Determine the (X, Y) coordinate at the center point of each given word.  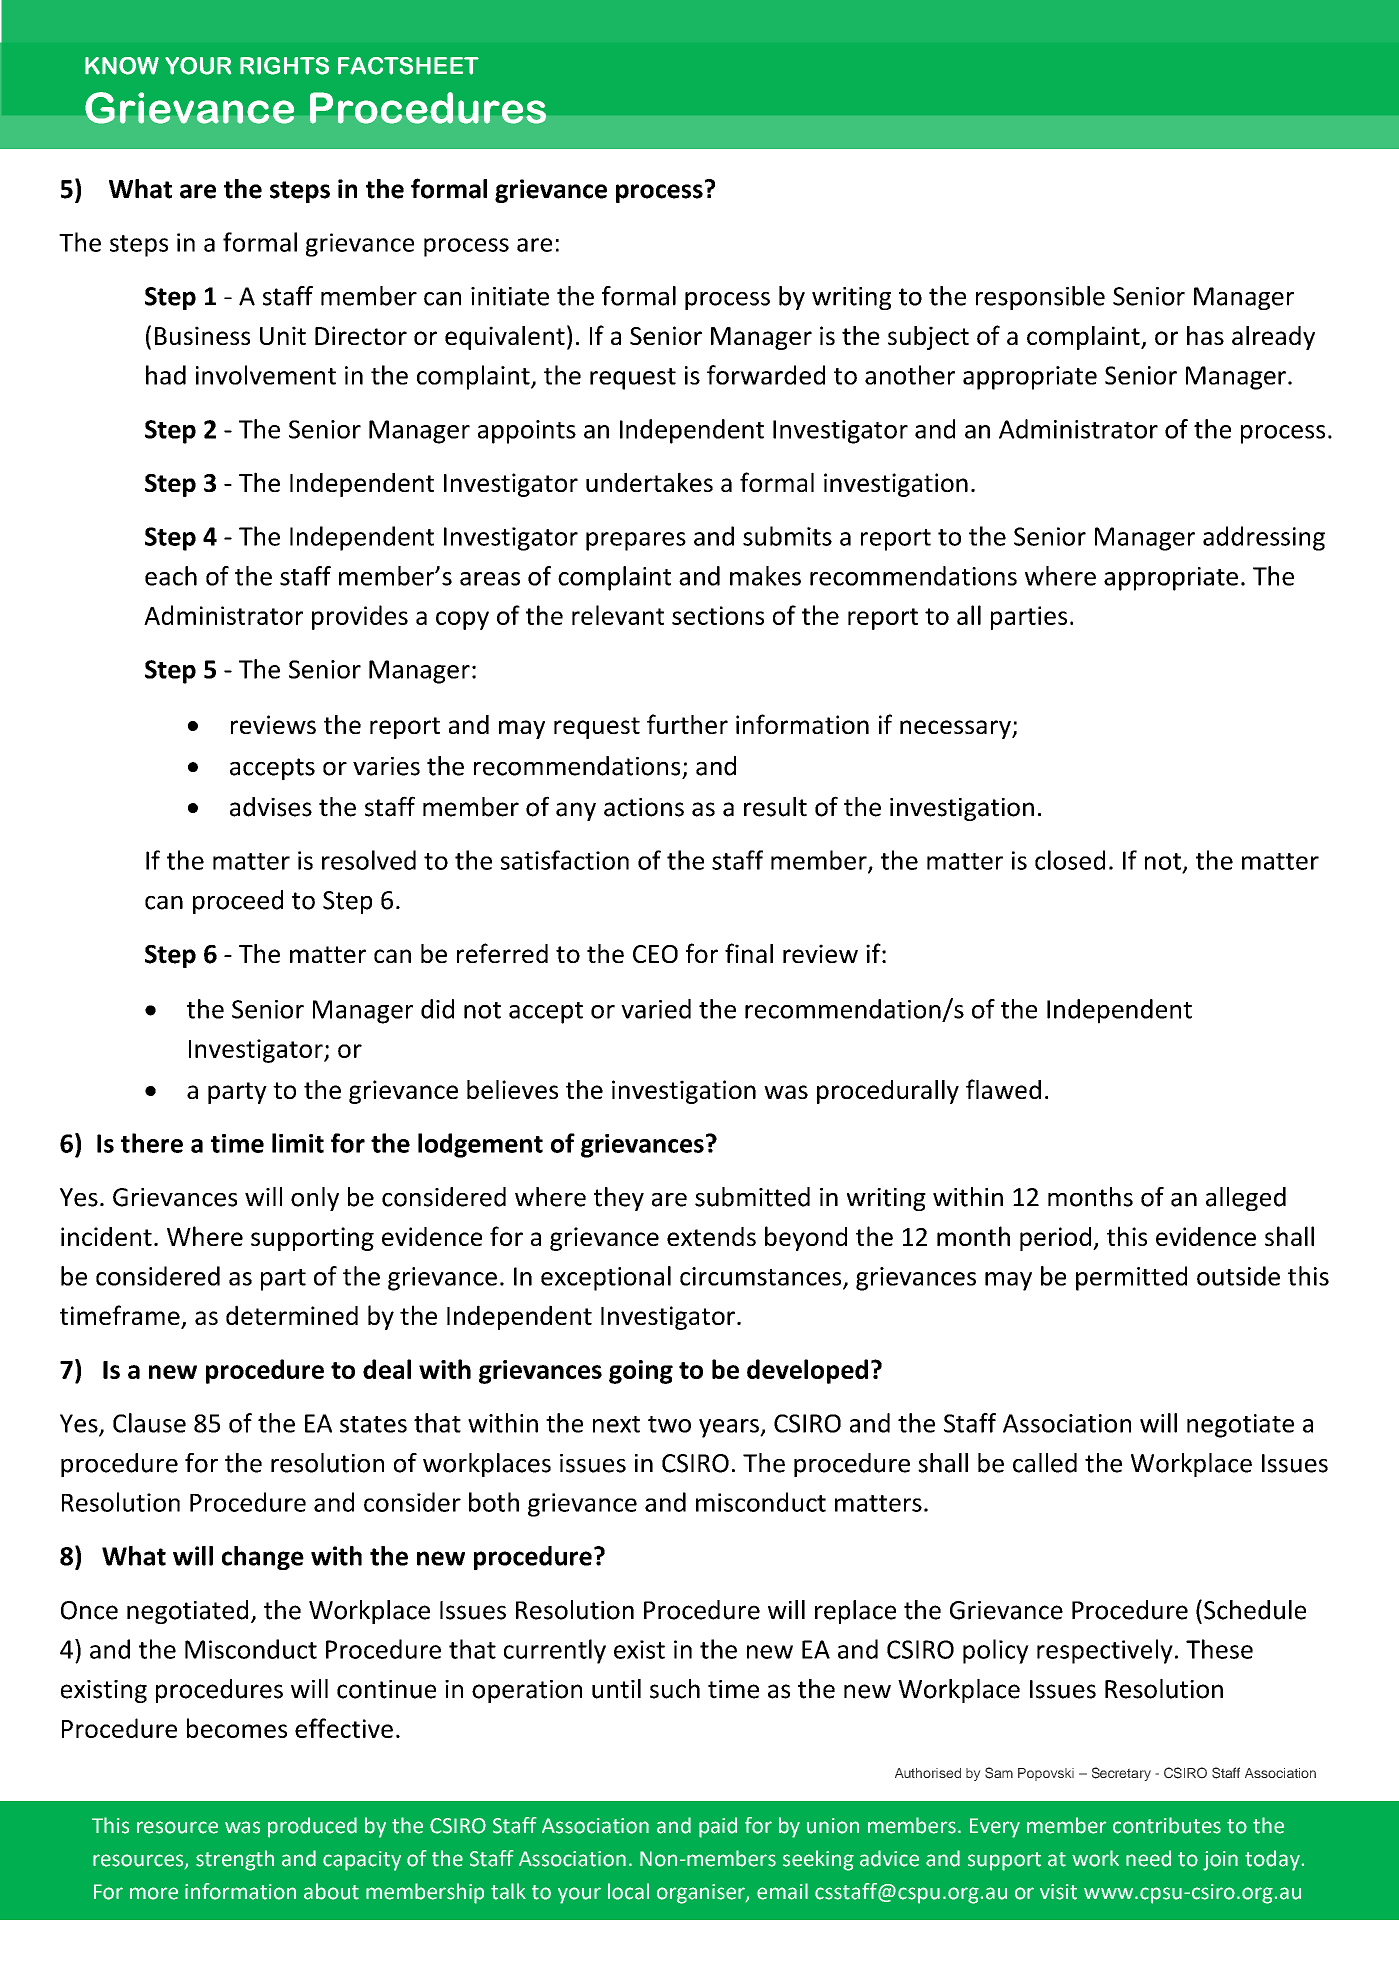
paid (718, 1827)
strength (235, 1860)
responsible (1040, 298)
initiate (510, 296)
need (1148, 1858)
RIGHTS (284, 66)
